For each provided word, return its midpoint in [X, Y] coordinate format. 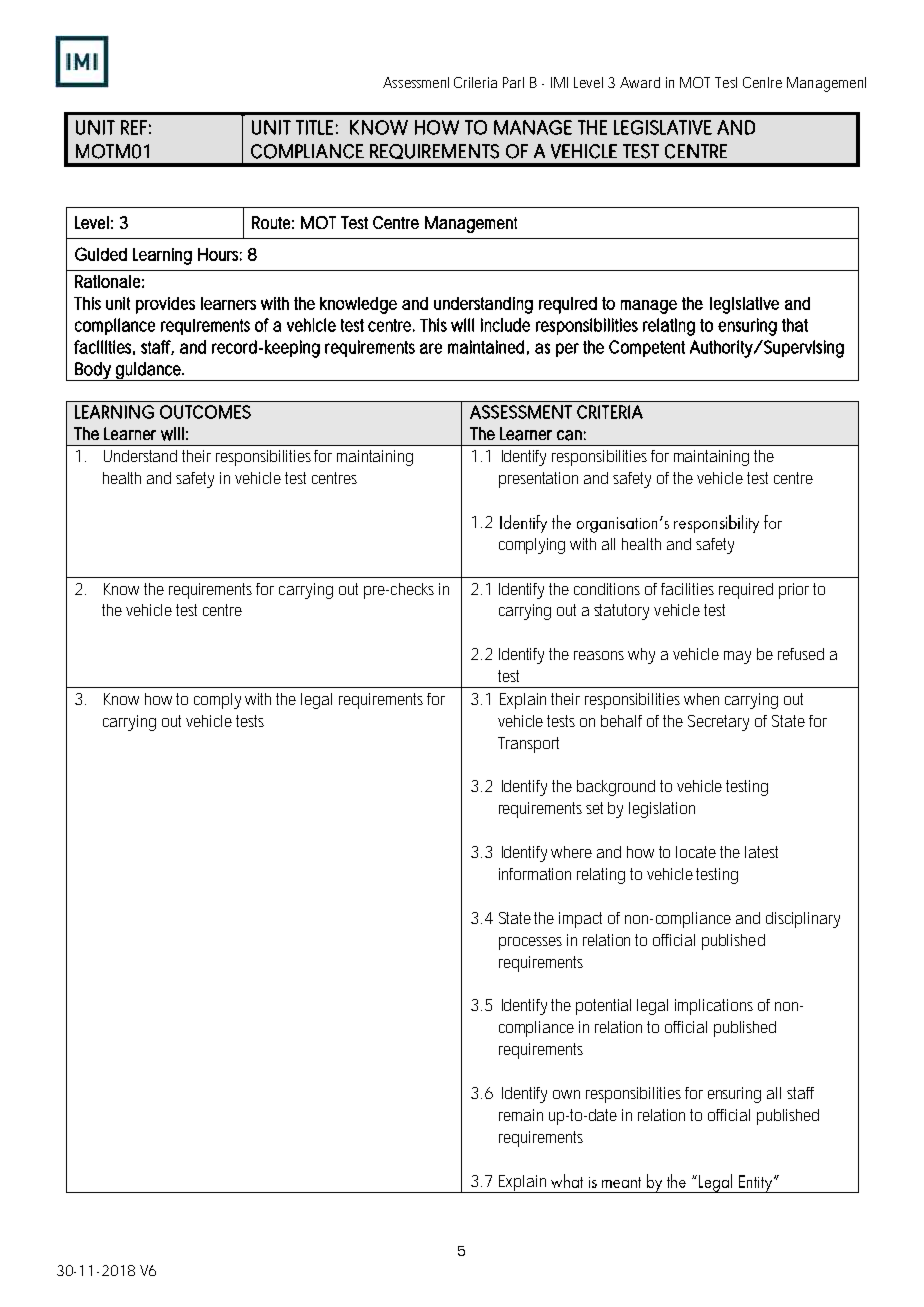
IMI [559, 82]
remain [521, 1115]
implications [714, 1007]
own [566, 1094]
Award [640, 82]
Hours [220, 254]
